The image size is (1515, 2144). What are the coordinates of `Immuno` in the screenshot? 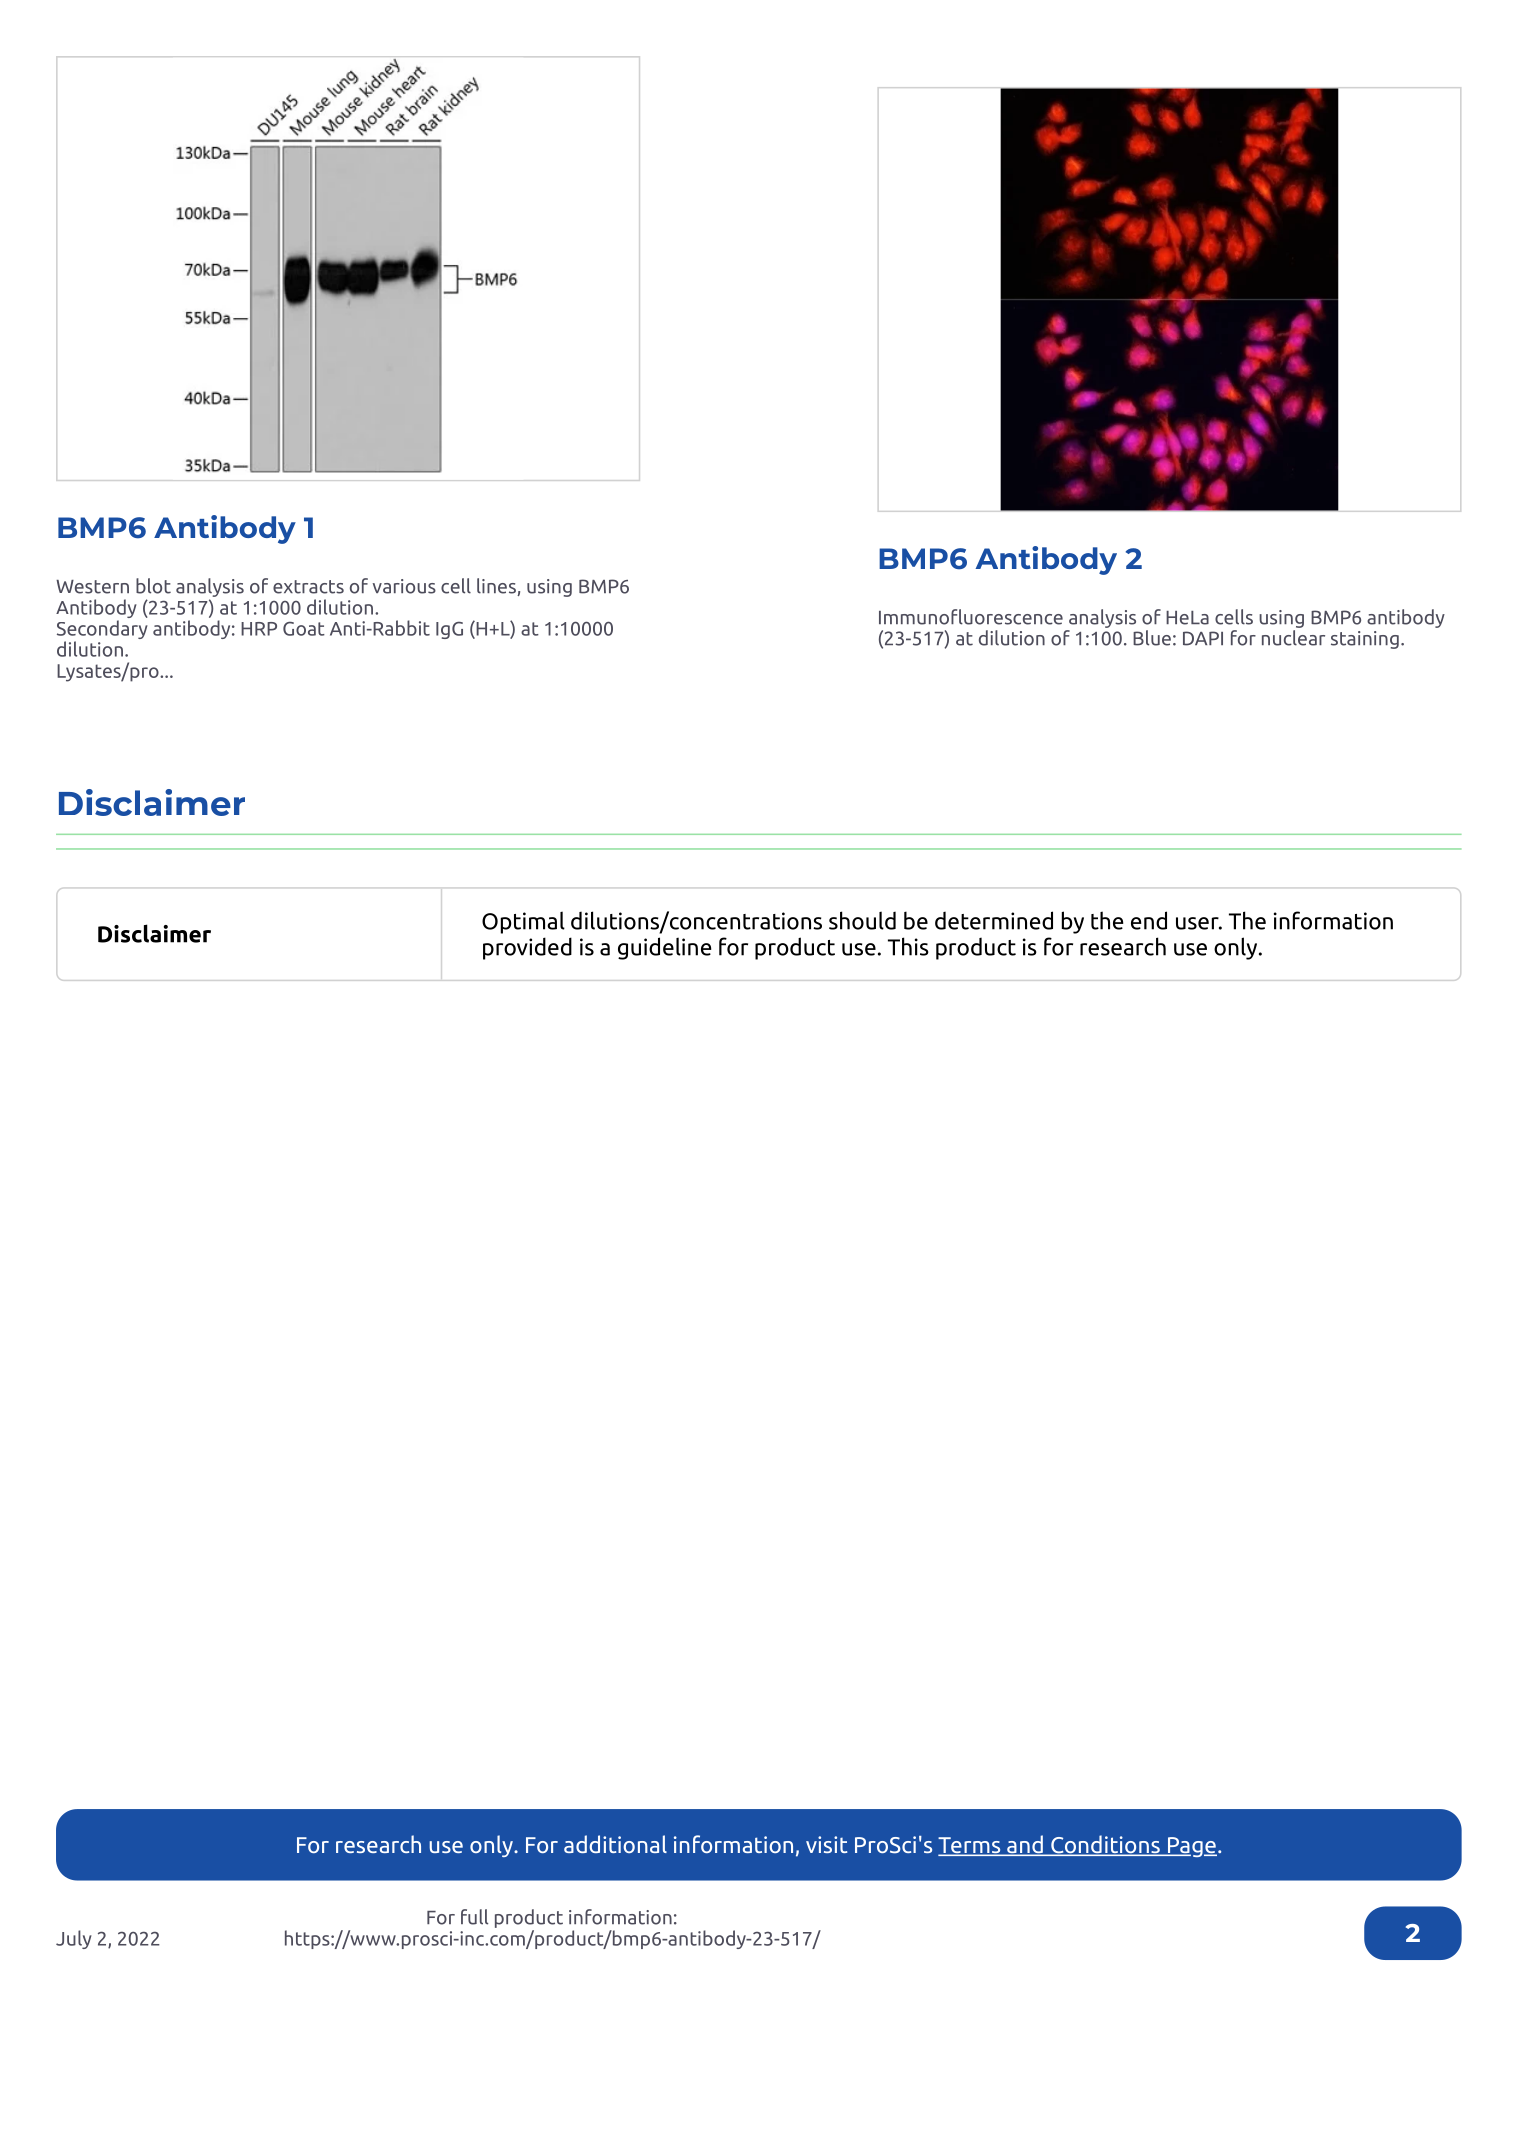 It's located at (914, 618).
